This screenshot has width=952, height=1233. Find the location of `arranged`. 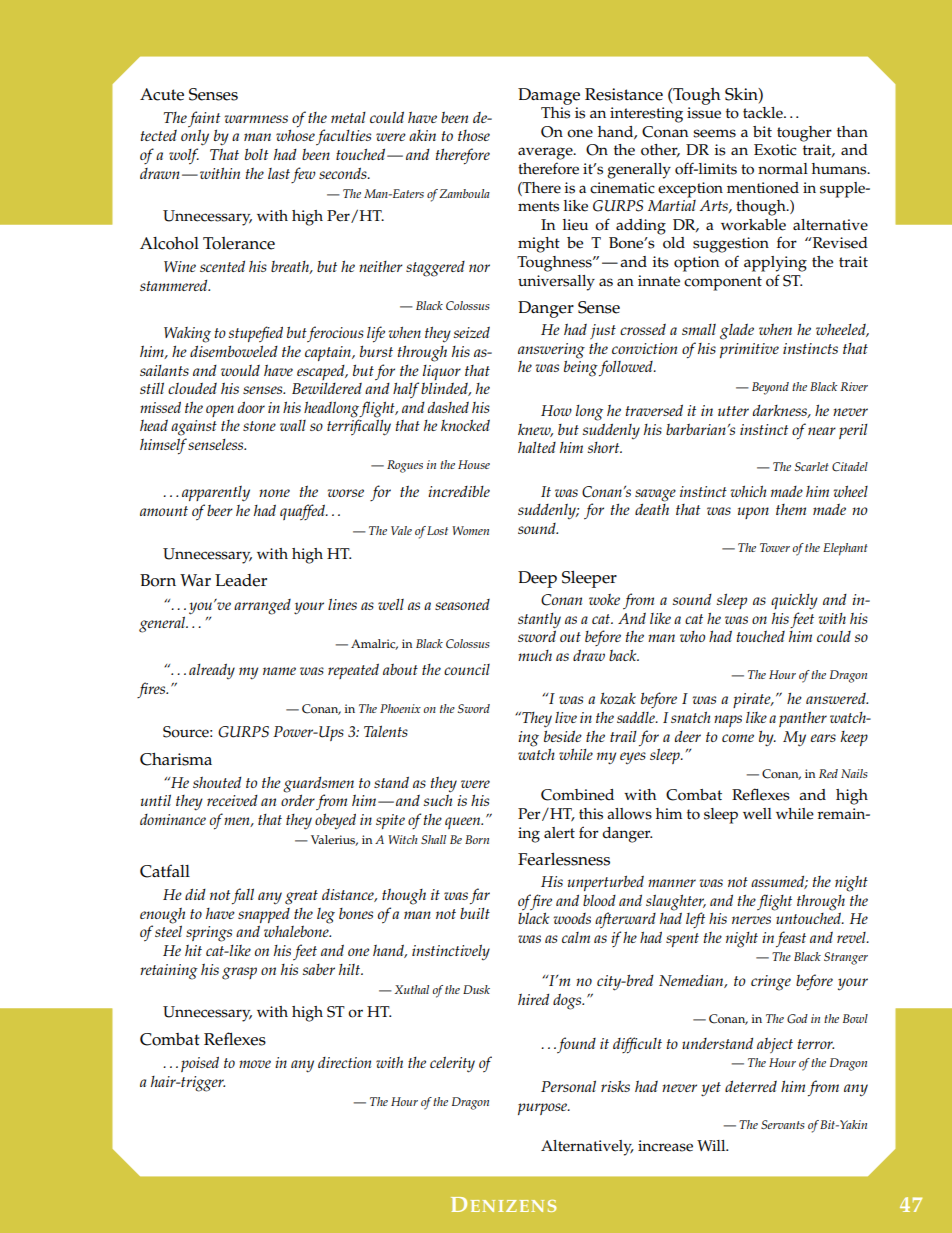

arranged is located at coordinates (262, 607).
